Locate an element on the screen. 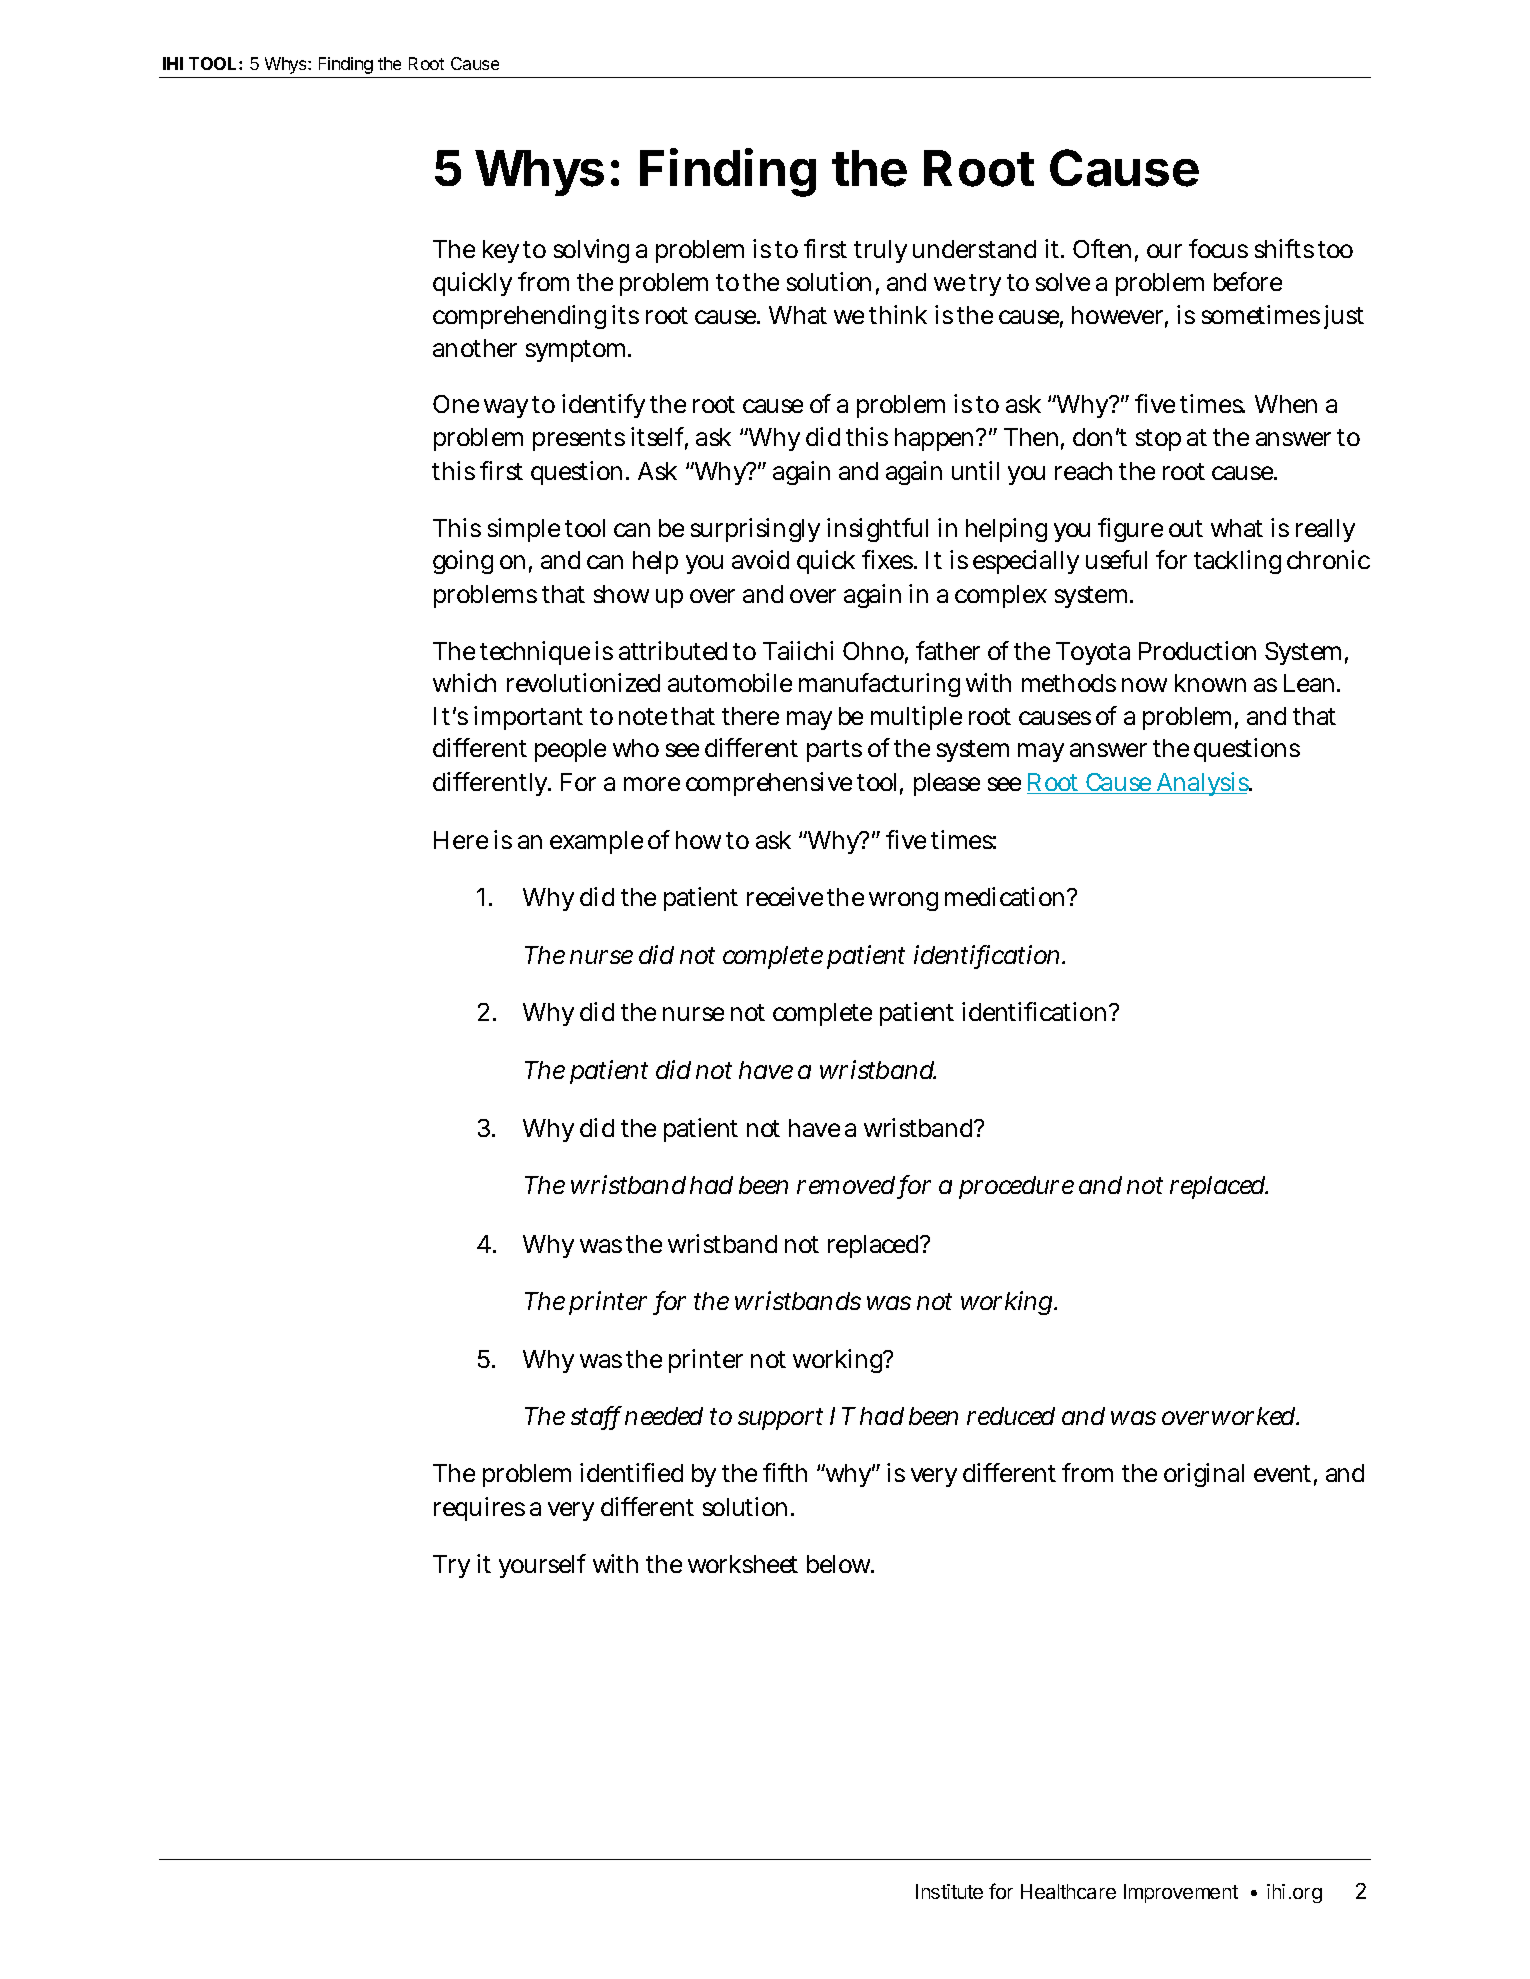 The image size is (1530, 1979). please is located at coordinates (947, 784).
